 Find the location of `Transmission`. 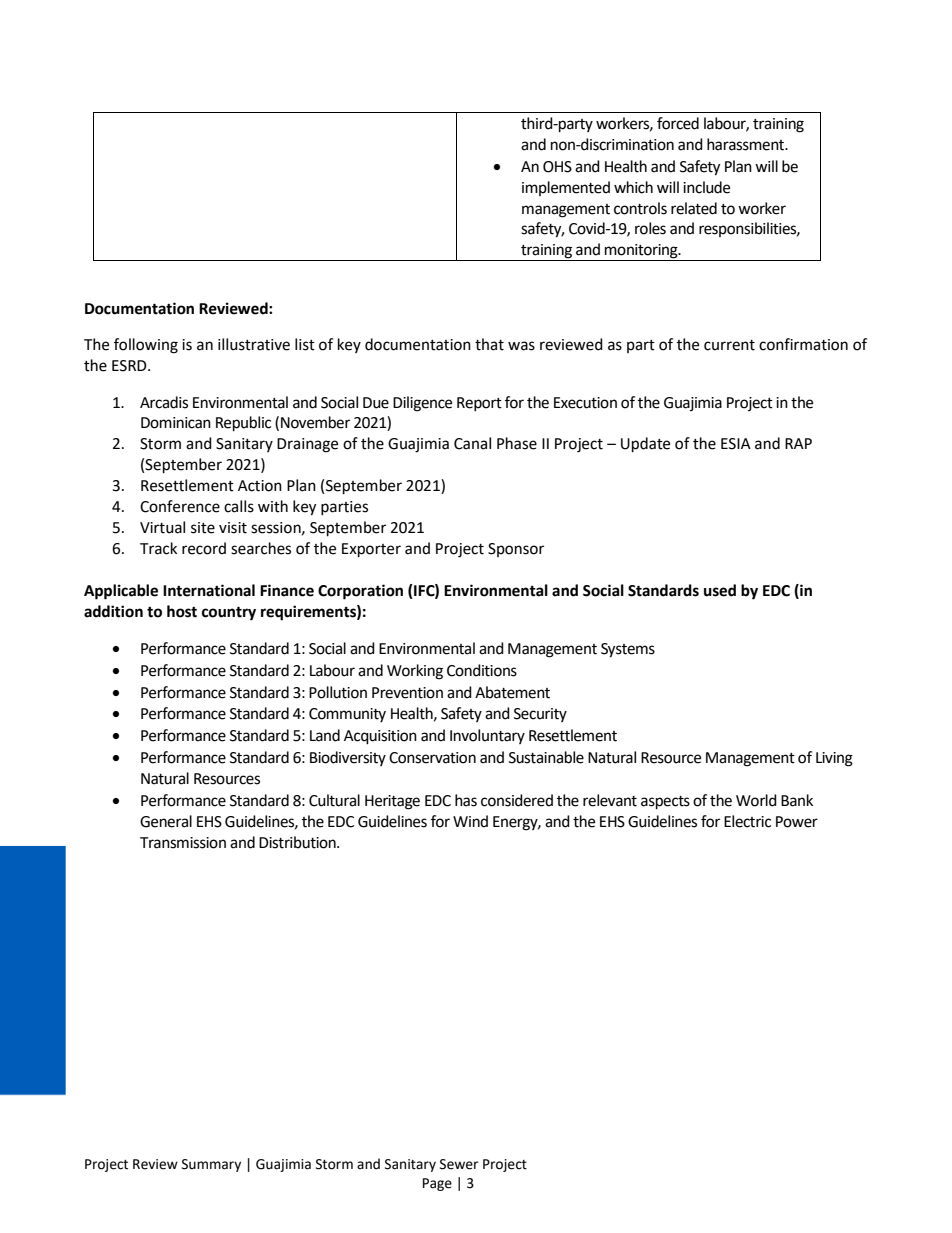

Transmission is located at coordinates (183, 843).
